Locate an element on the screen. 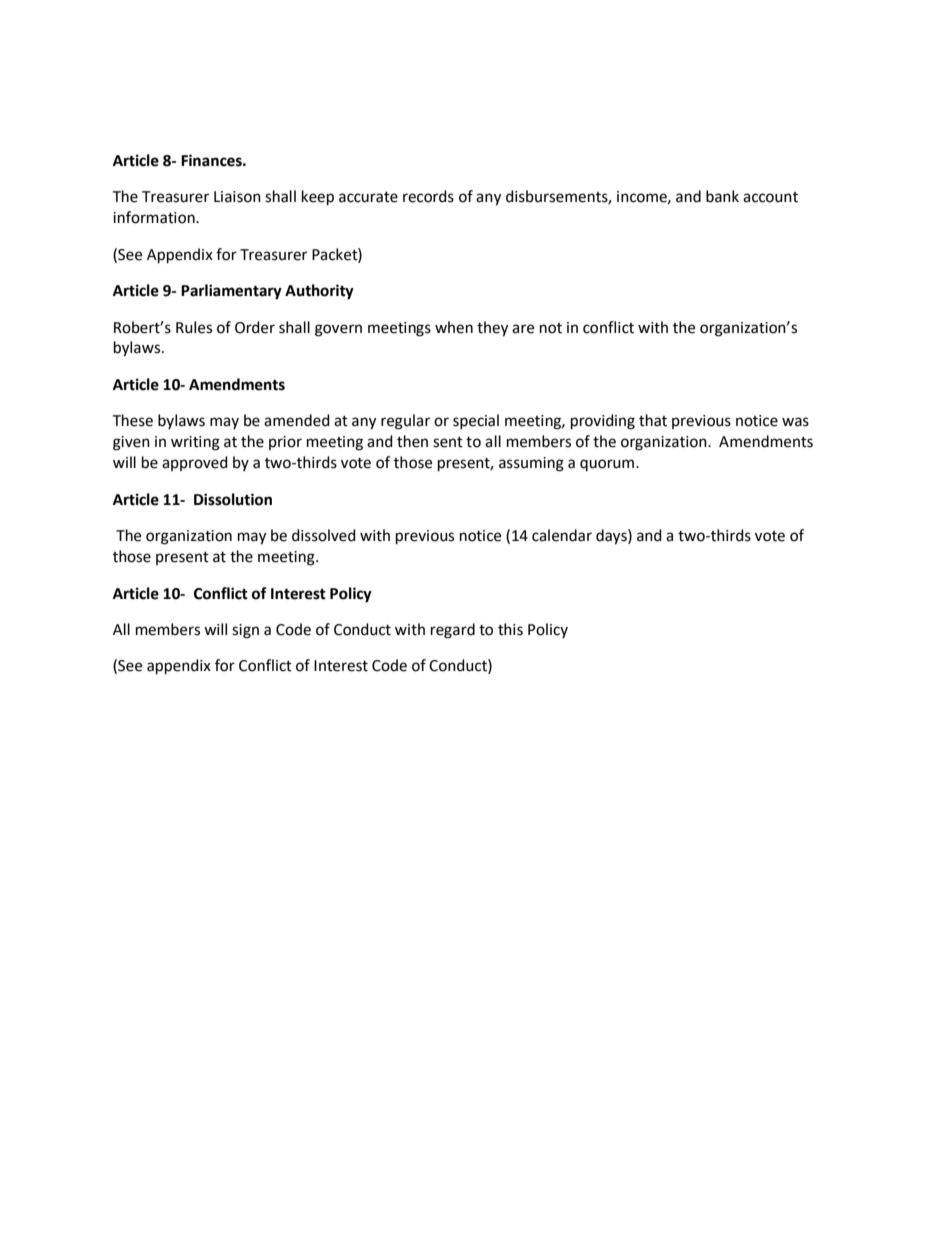  bank is located at coordinates (722, 196).
